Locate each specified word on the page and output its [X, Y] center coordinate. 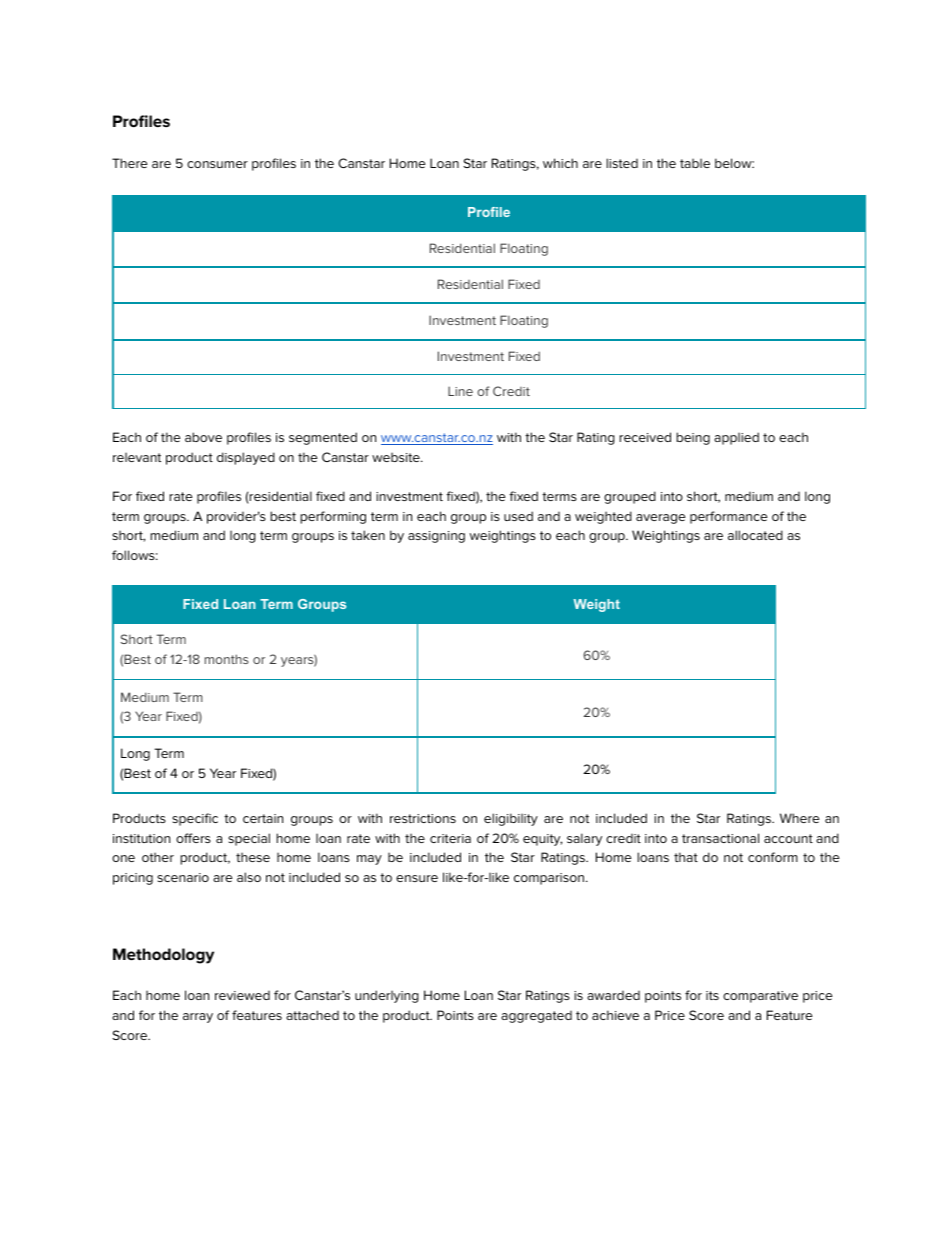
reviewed [242, 995]
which [560, 163]
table [695, 163]
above [203, 437]
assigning [436, 537]
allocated [755, 535]
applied [736, 438]
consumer [217, 164]
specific [195, 819]
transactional [720, 838]
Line [460, 391]
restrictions [423, 818]
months [227, 659]
